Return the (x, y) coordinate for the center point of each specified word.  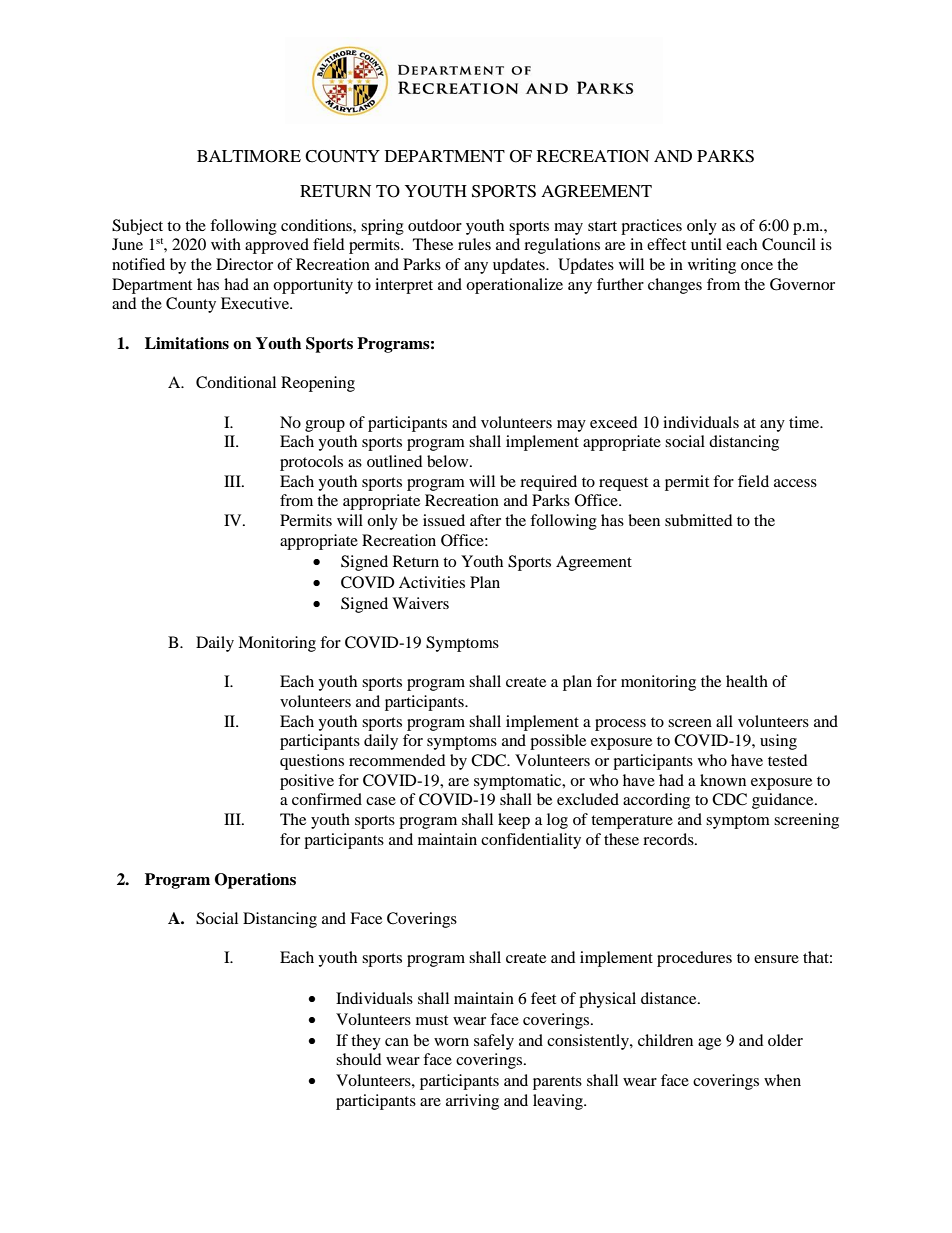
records (669, 839)
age (709, 1044)
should (359, 1059)
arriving (472, 1102)
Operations (255, 881)
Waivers (420, 603)
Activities (432, 582)
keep (514, 821)
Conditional (236, 382)
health (747, 681)
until (706, 244)
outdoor (435, 225)
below (449, 461)
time (805, 422)
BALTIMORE (249, 156)
